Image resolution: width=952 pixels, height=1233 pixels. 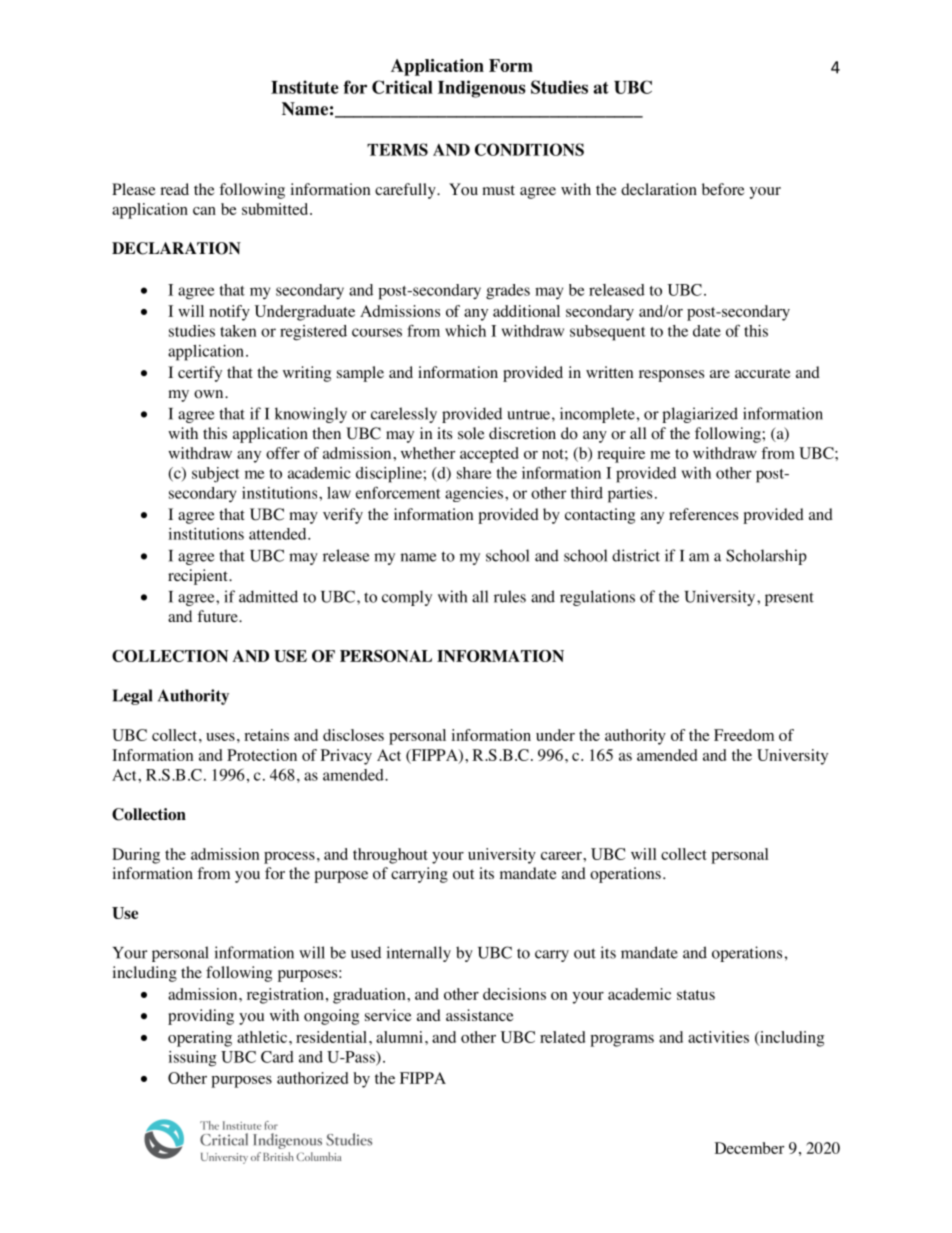 I want to click on read, so click(x=174, y=189).
